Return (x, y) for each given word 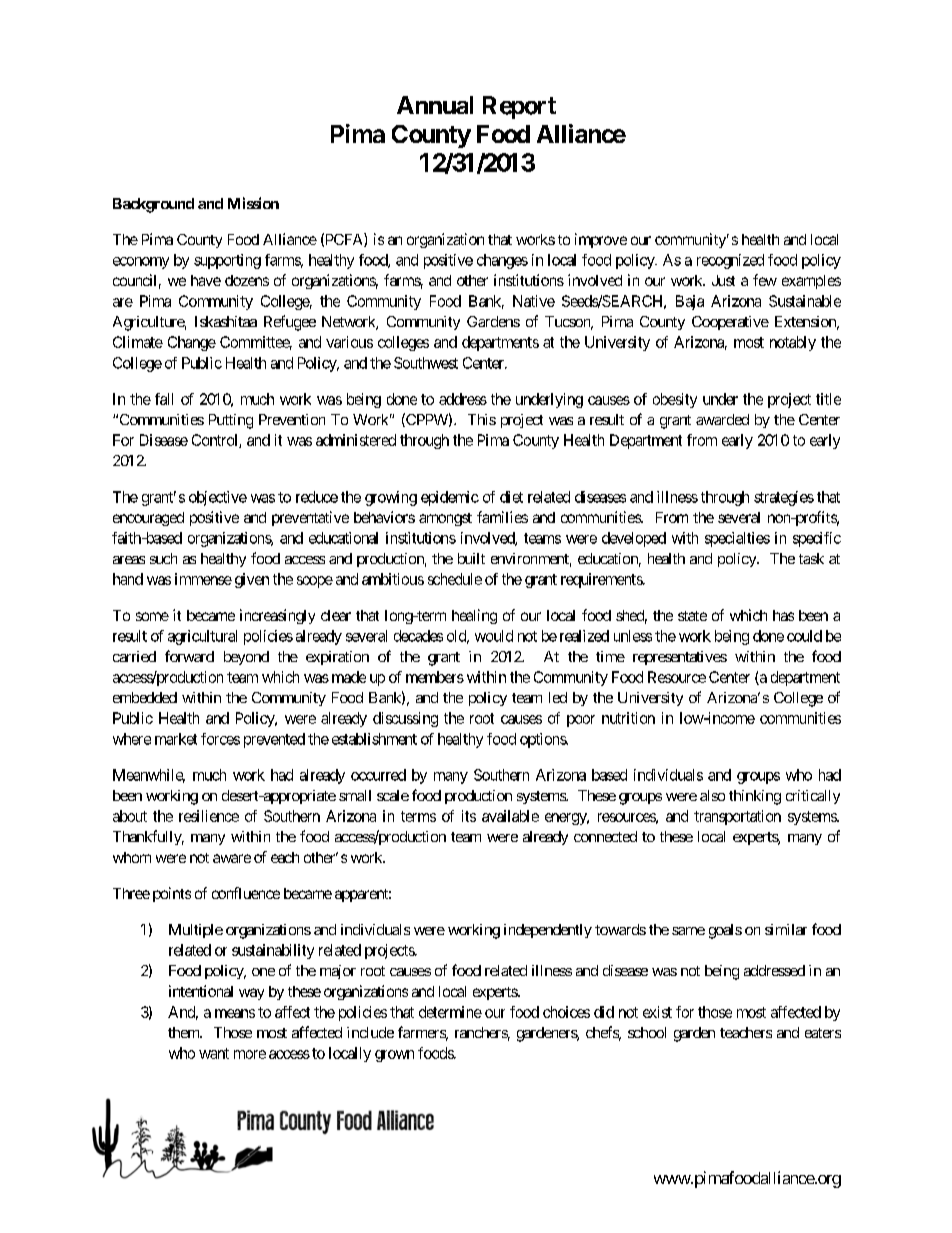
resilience (209, 816)
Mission (253, 203)
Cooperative (730, 323)
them (184, 1032)
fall (164, 399)
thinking (755, 797)
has (783, 615)
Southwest (426, 363)
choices (566, 1012)
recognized (730, 261)
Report (519, 107)
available (510, 816)
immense (203, 579)
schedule (455, 579)
